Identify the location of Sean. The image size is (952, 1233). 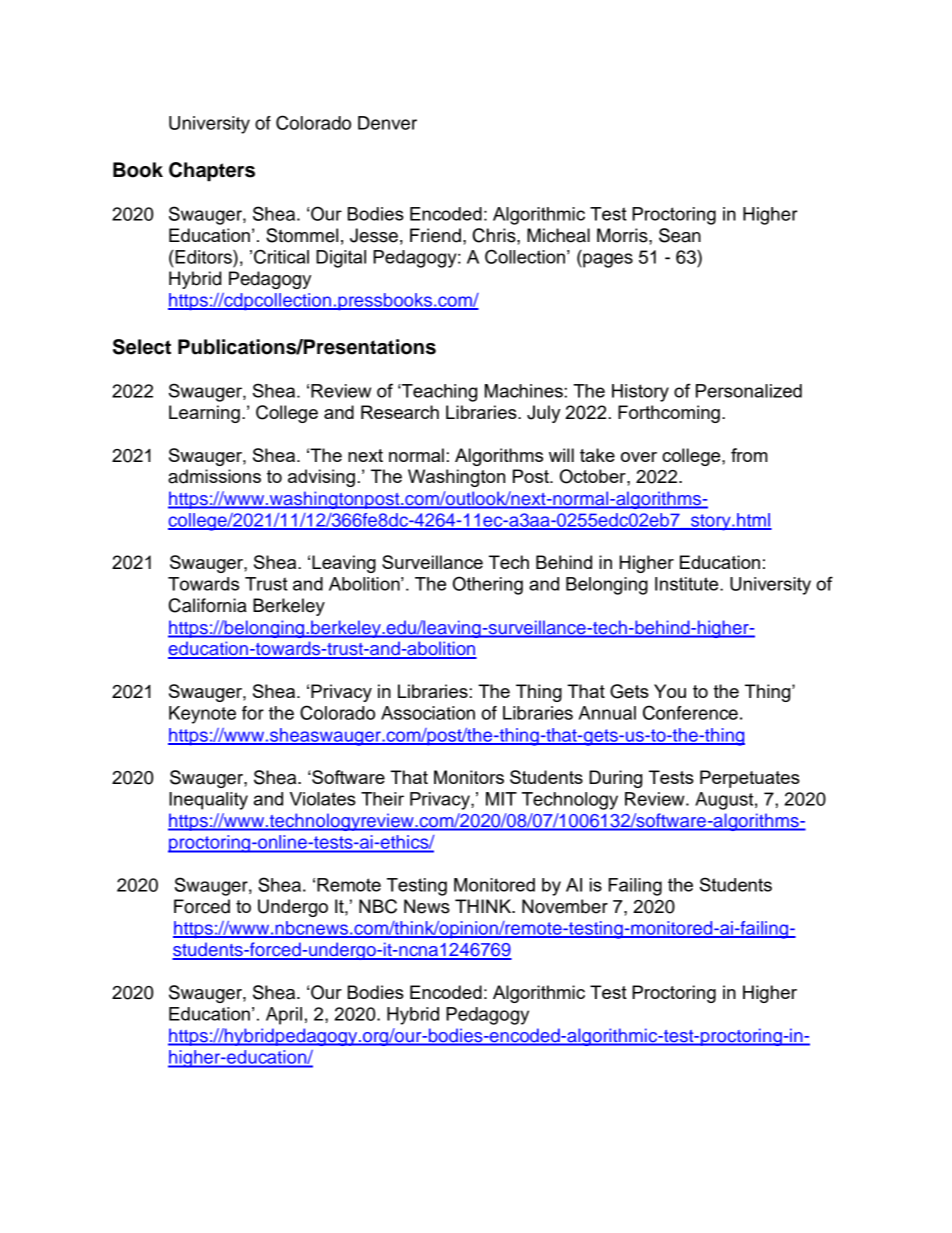
(680, 235).
